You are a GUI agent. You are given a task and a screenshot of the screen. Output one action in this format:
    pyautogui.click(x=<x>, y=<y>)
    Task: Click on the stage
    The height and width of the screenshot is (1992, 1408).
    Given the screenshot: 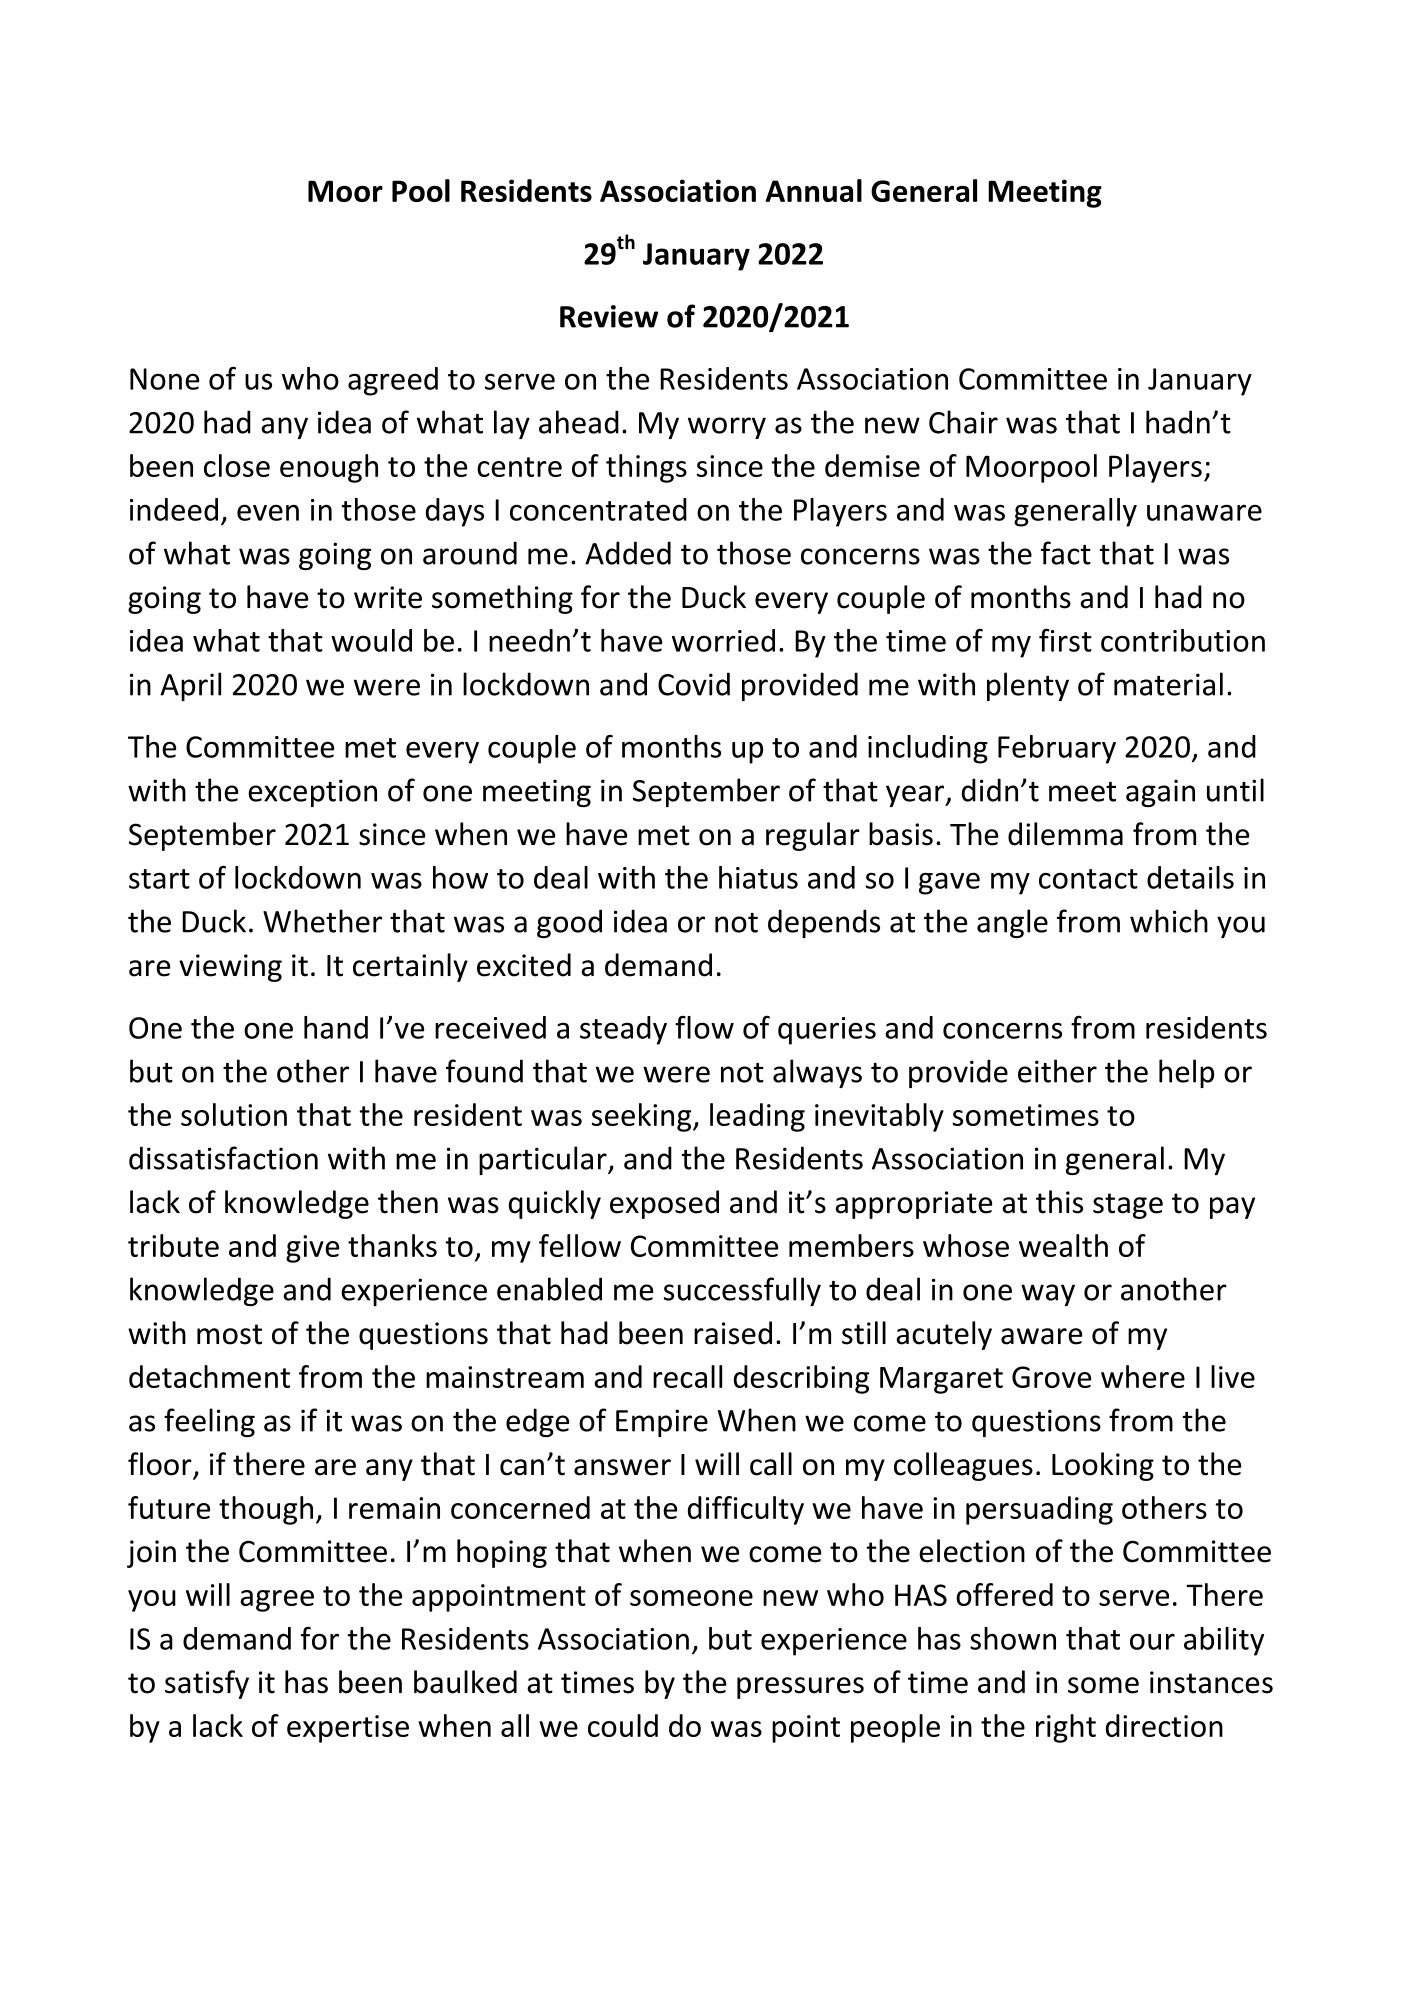 What is the action you would take?
    pyautogui.click(x=1128, y=1206)
